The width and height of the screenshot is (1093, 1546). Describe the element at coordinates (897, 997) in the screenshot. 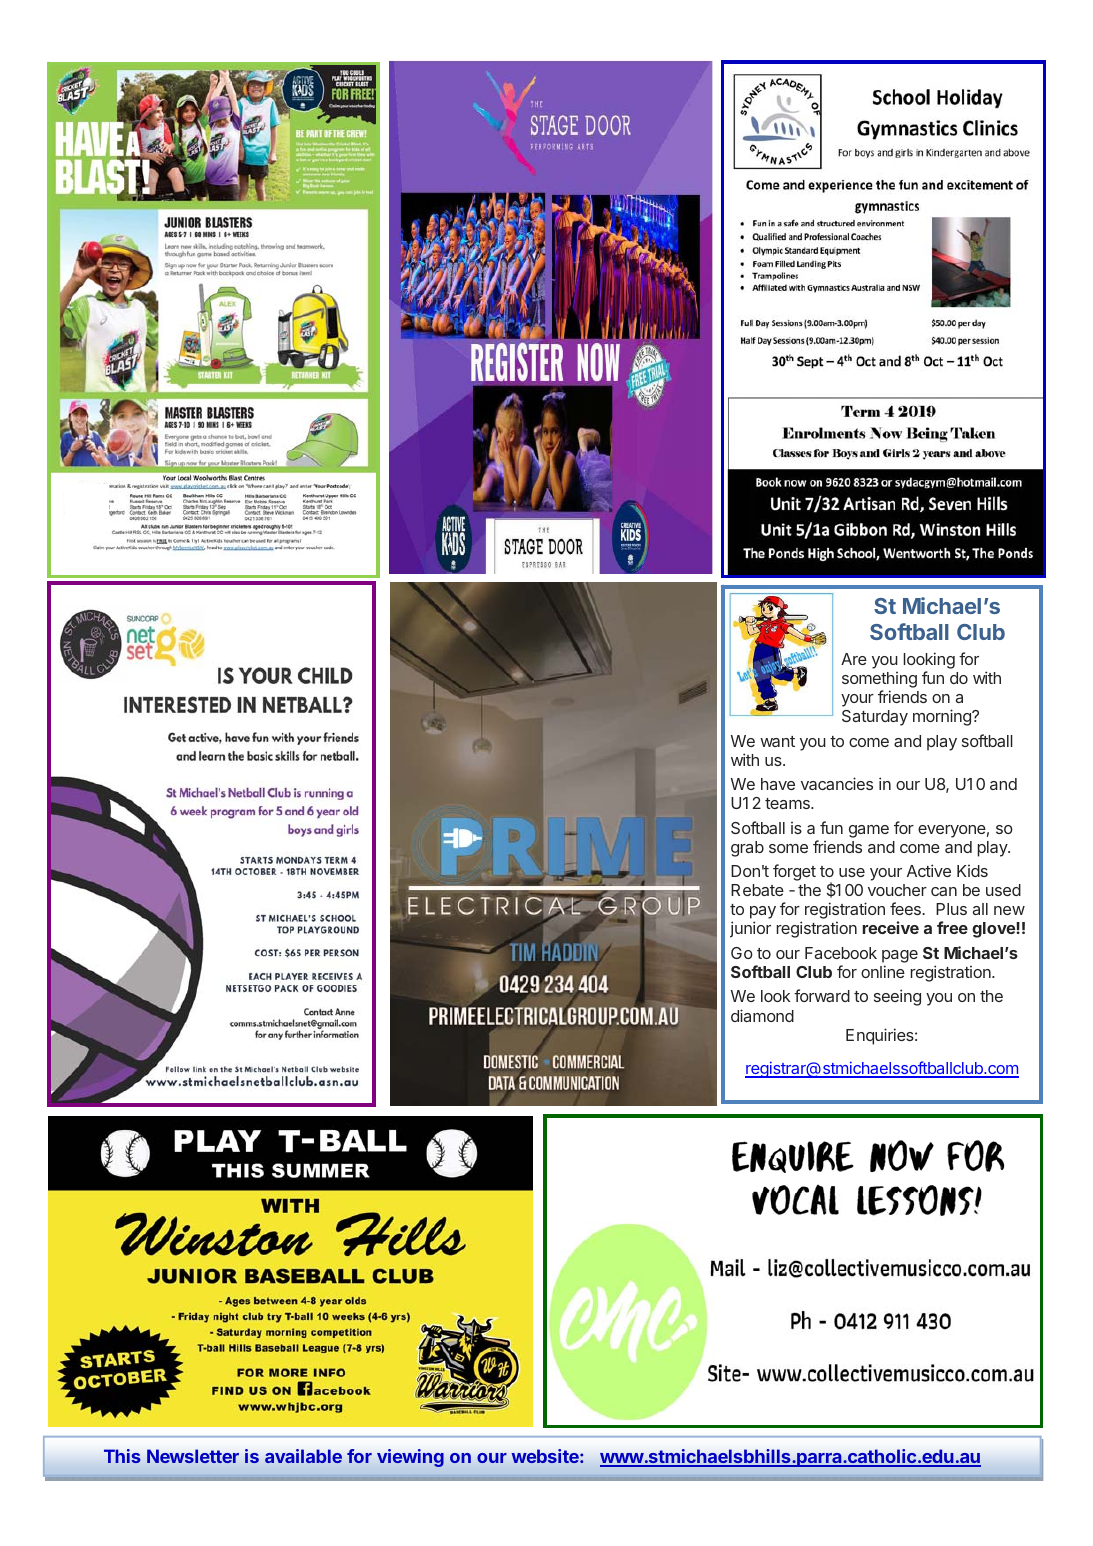

I see `seeing` at that location.
